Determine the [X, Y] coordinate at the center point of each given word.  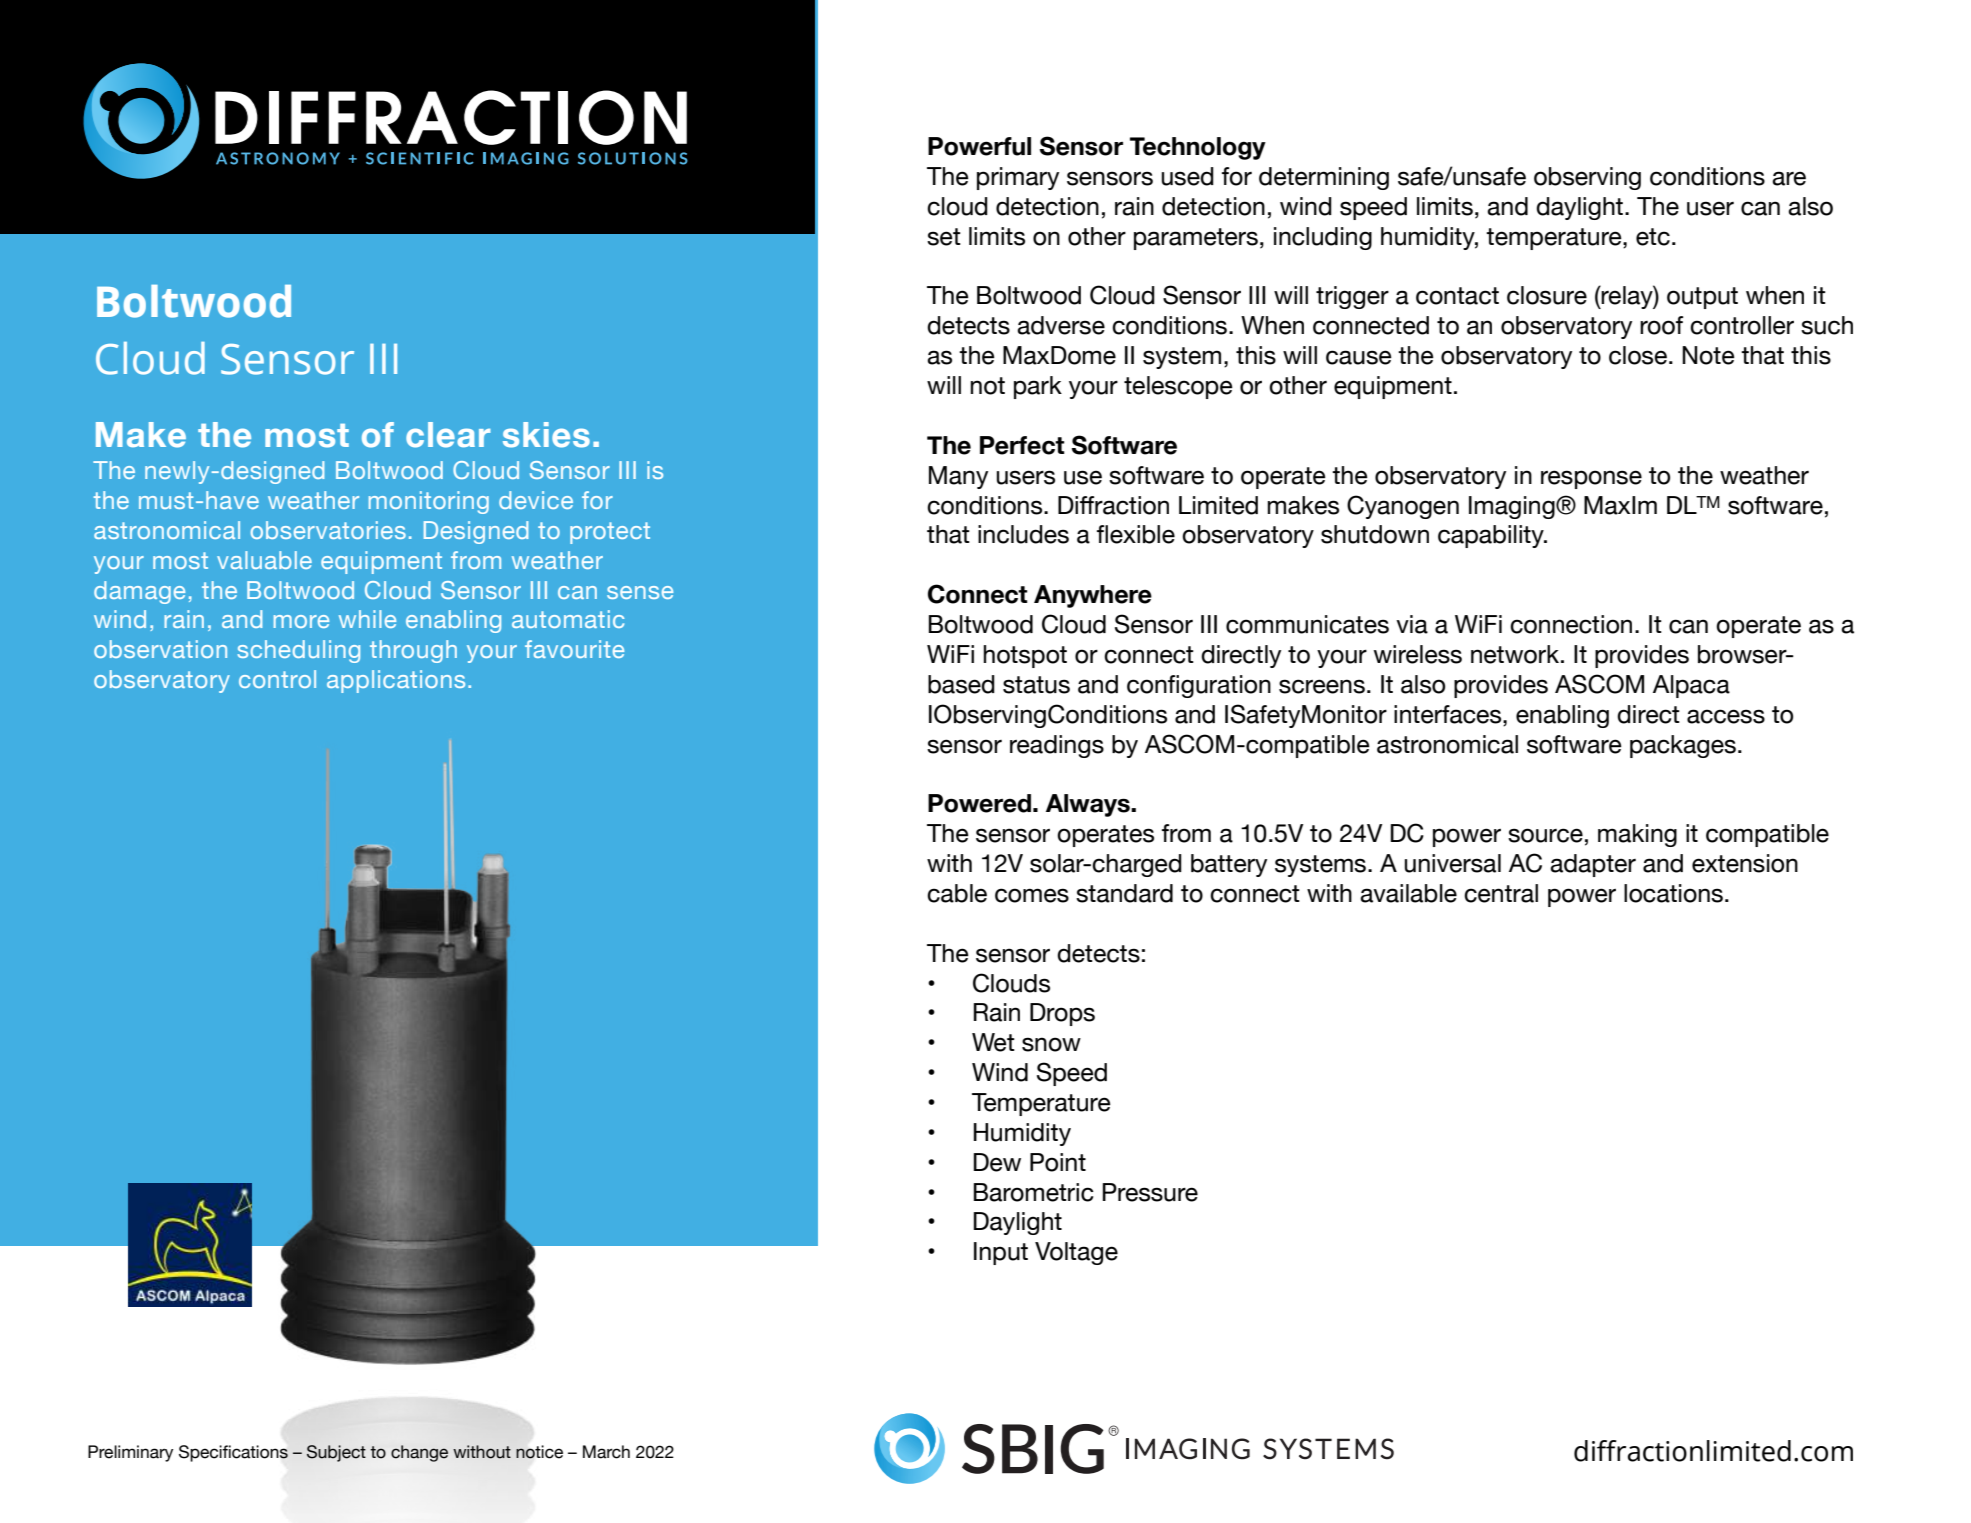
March [606, 1452]
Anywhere [1093, 596]
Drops [1062, 1014]
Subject [336, 1453]
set [944, 237]
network [1516, 654]
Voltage [1076, 1253]
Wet [993, 1042]
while [367, 619]
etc [1653, 237]
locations [1673, 893]
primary [1018, 178]
